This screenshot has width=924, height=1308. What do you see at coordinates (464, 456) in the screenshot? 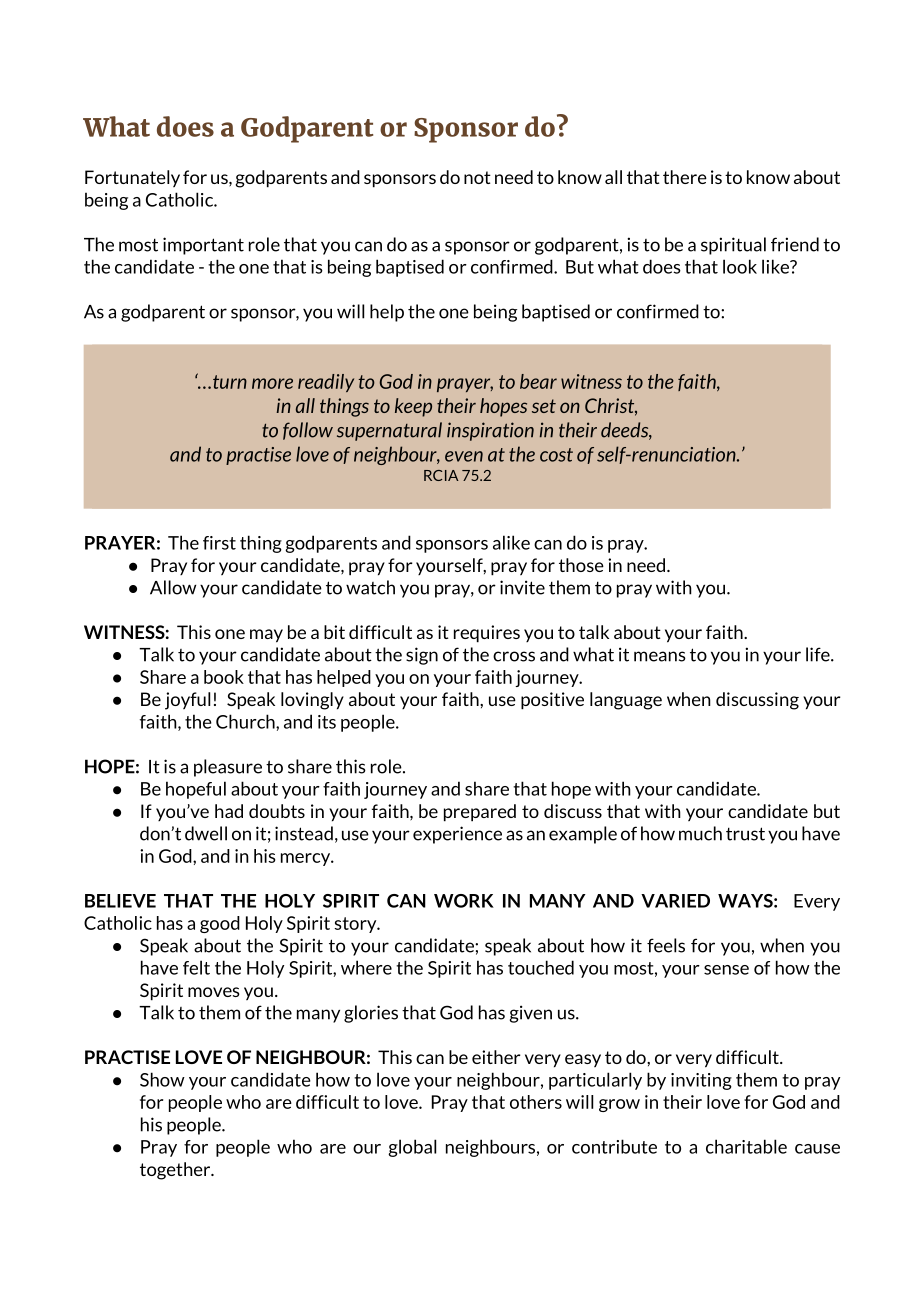
I see `even` at bounding box center [464, 456].
